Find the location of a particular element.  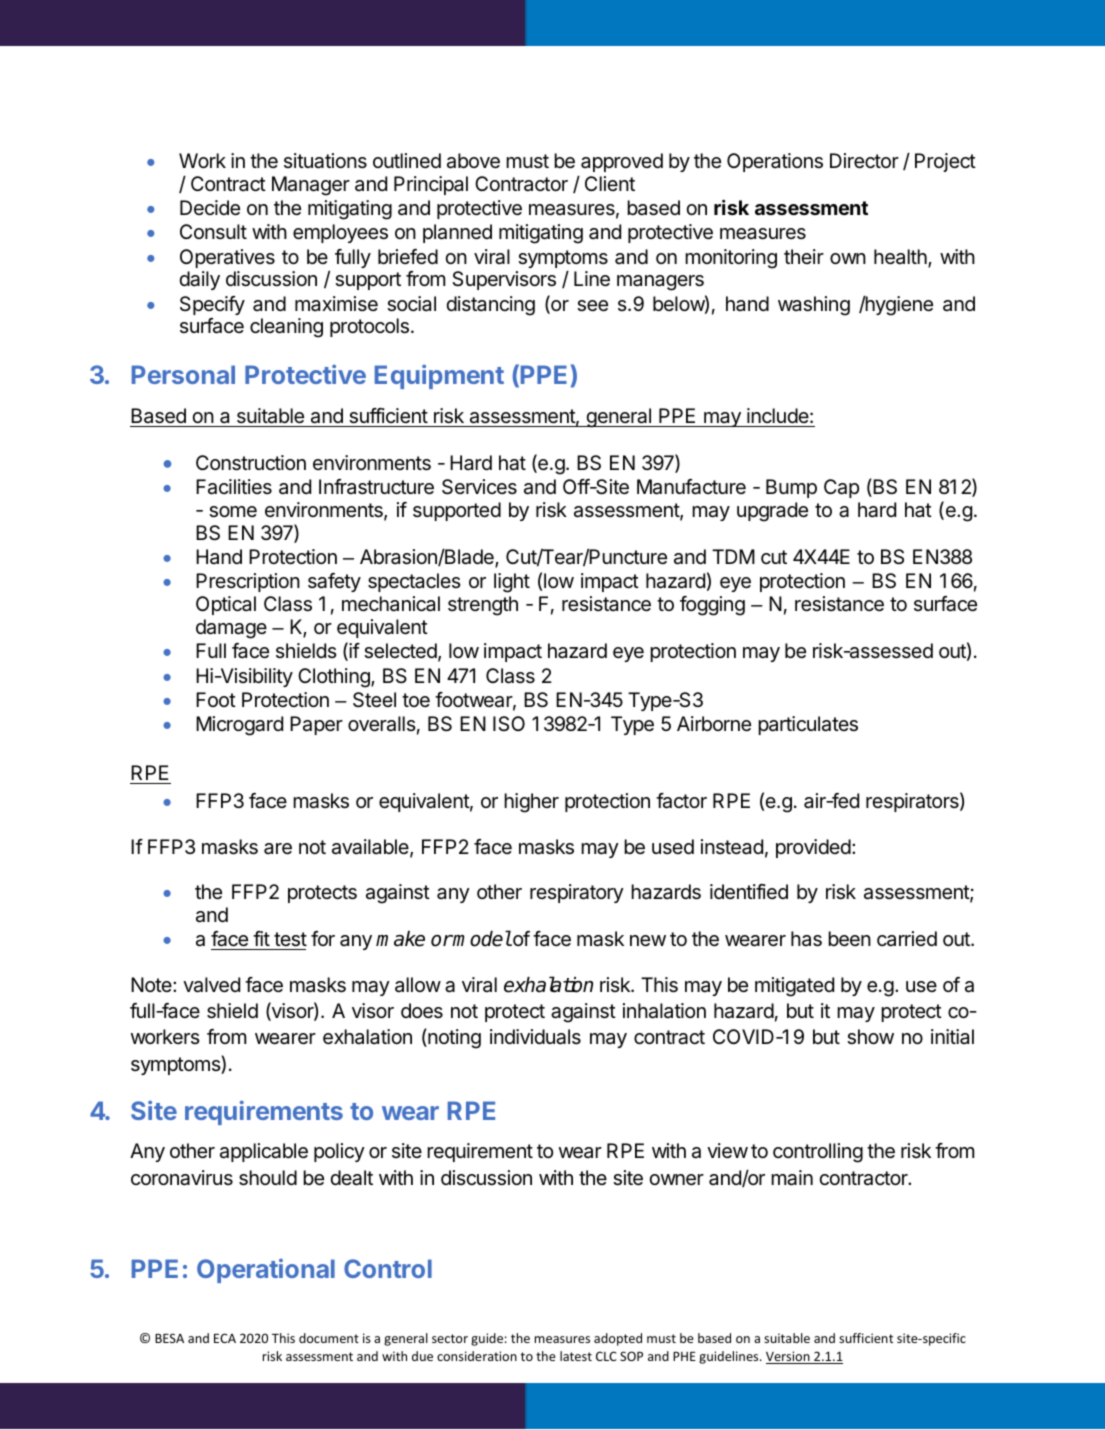

show is located at coordinates (870, 1037).
